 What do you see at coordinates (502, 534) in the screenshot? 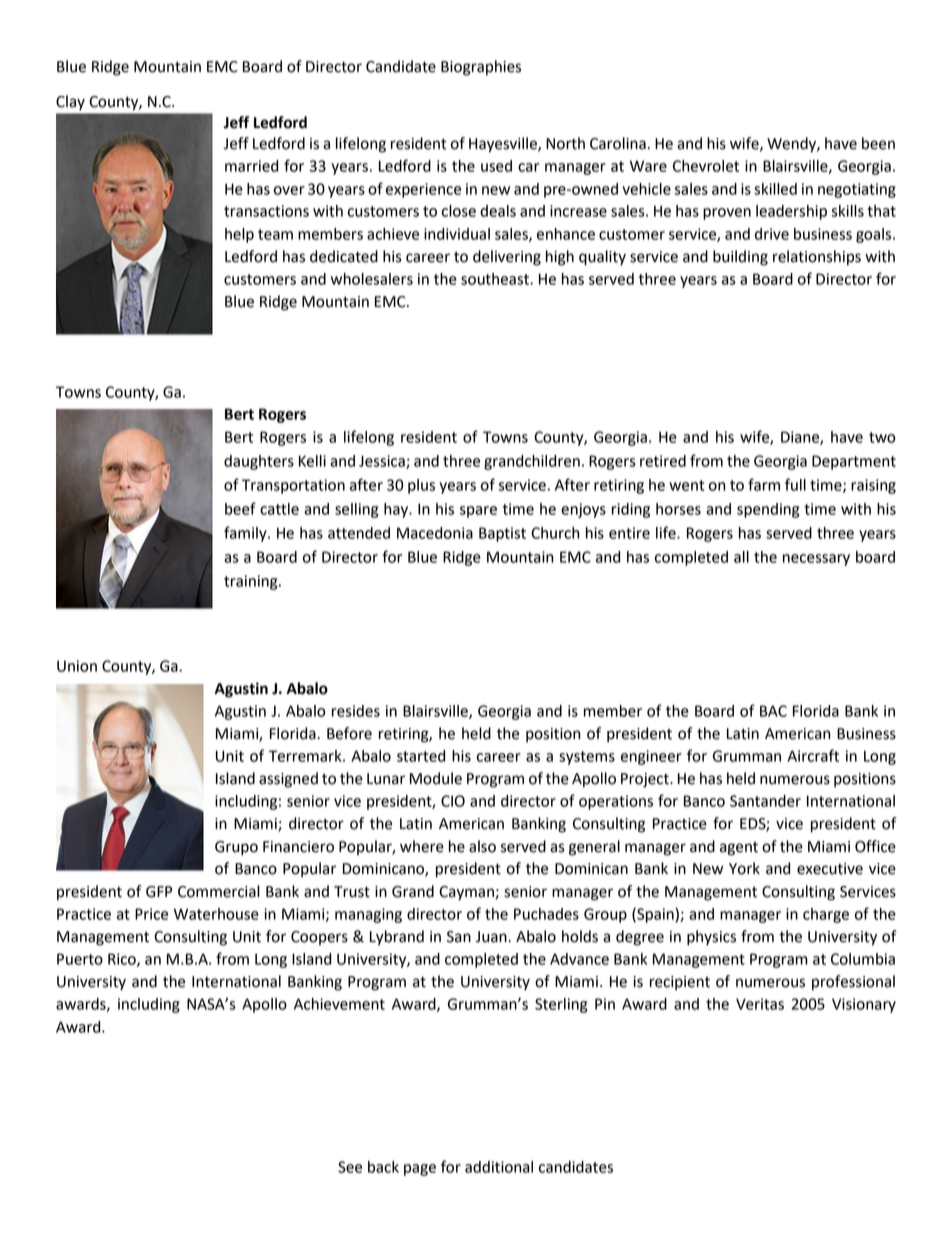
I see `Baptist` at bounding box center [502, 534].
